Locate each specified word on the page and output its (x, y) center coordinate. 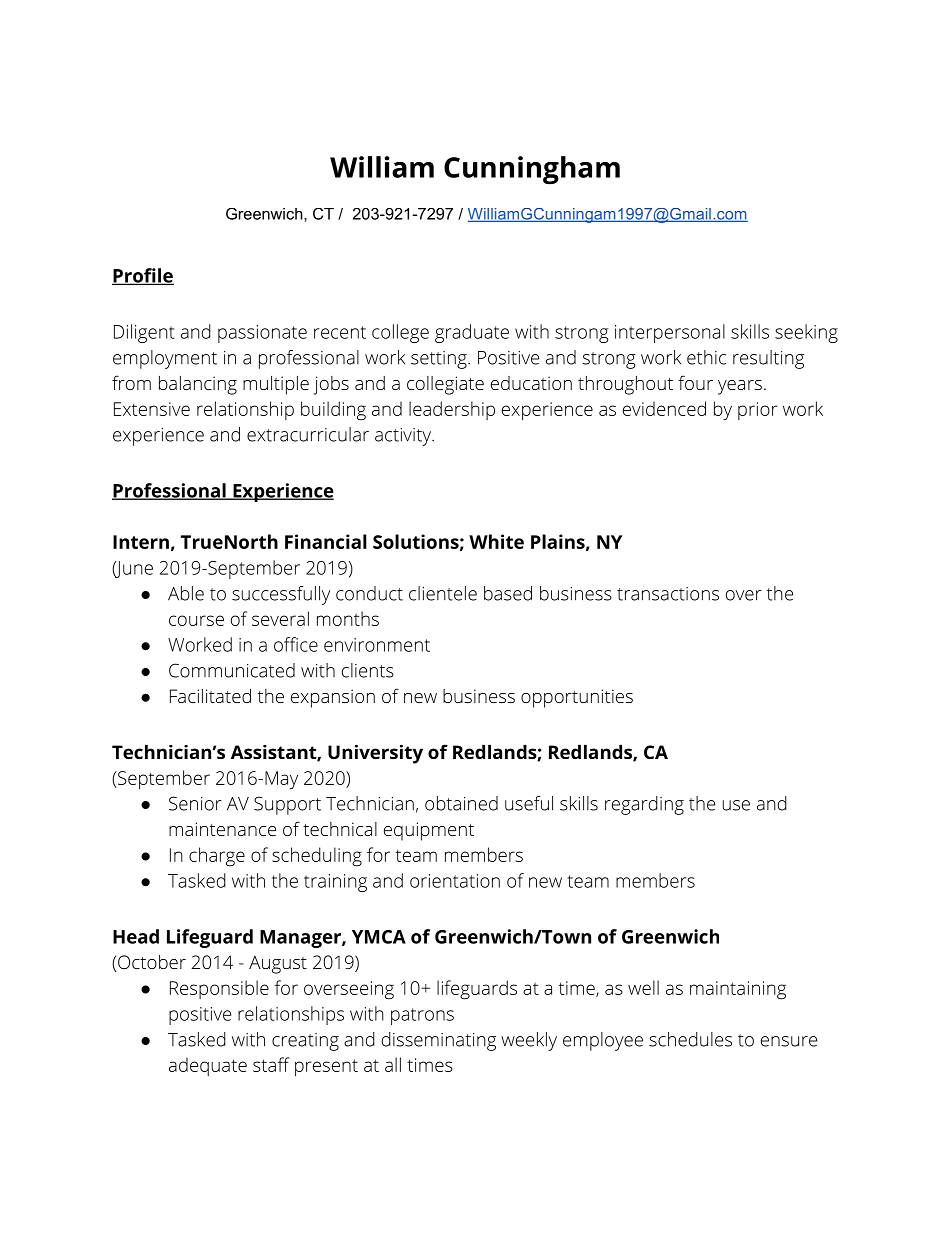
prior (757, 411)
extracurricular (308, 434)
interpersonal (670, 333)
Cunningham (532, 170)
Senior (195, 803)
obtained (461, 803)
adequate (208, 1066)
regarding (644, 805)
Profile (143, 276)
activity (404, 437)
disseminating (439, 1041)
